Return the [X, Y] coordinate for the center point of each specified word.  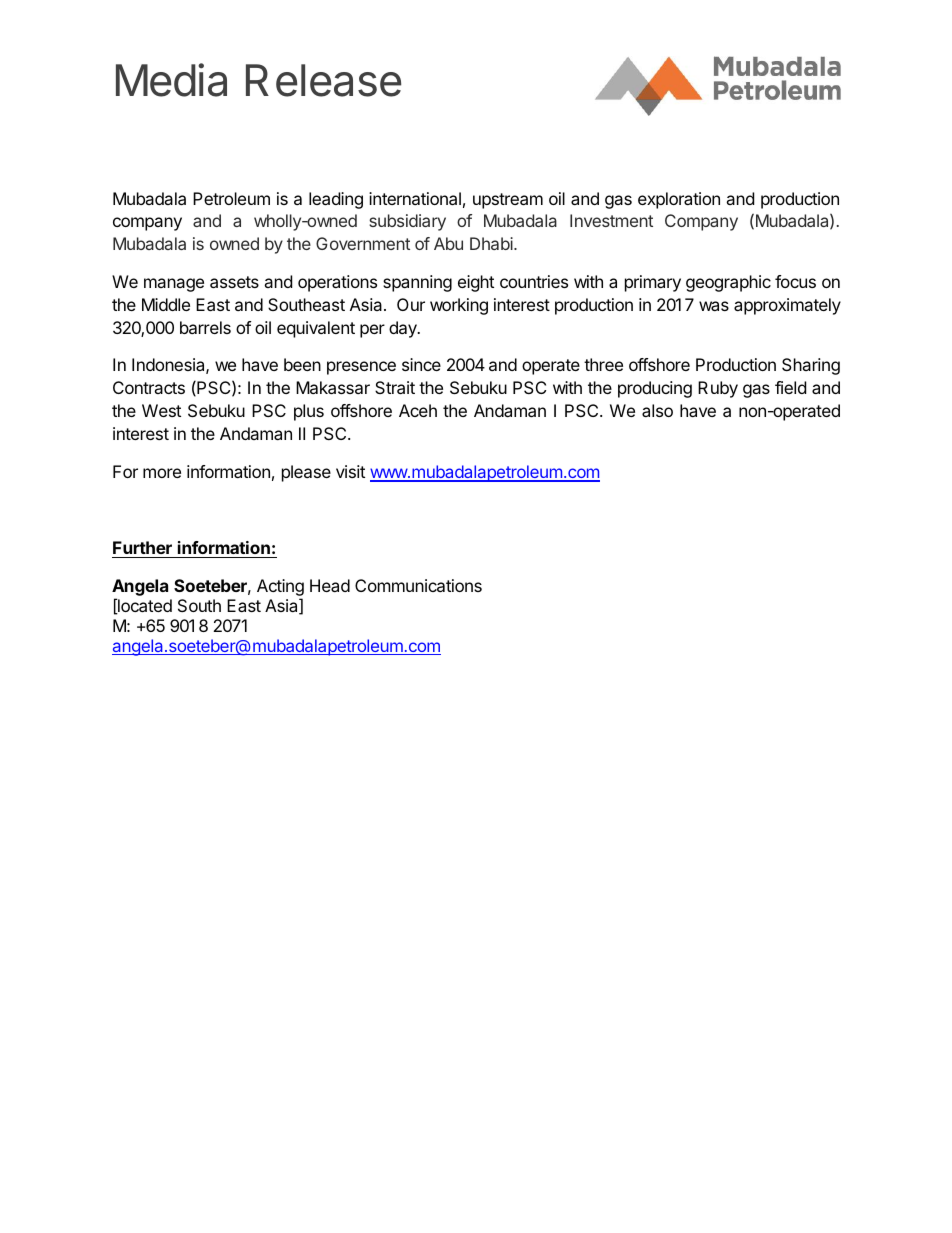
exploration [679, 200]
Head [330, 585]
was [714, 306]
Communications [418, 585]
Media [171, 80]
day [404, 329]
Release [323, 80]
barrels [205, 327]
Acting [280, 589]
